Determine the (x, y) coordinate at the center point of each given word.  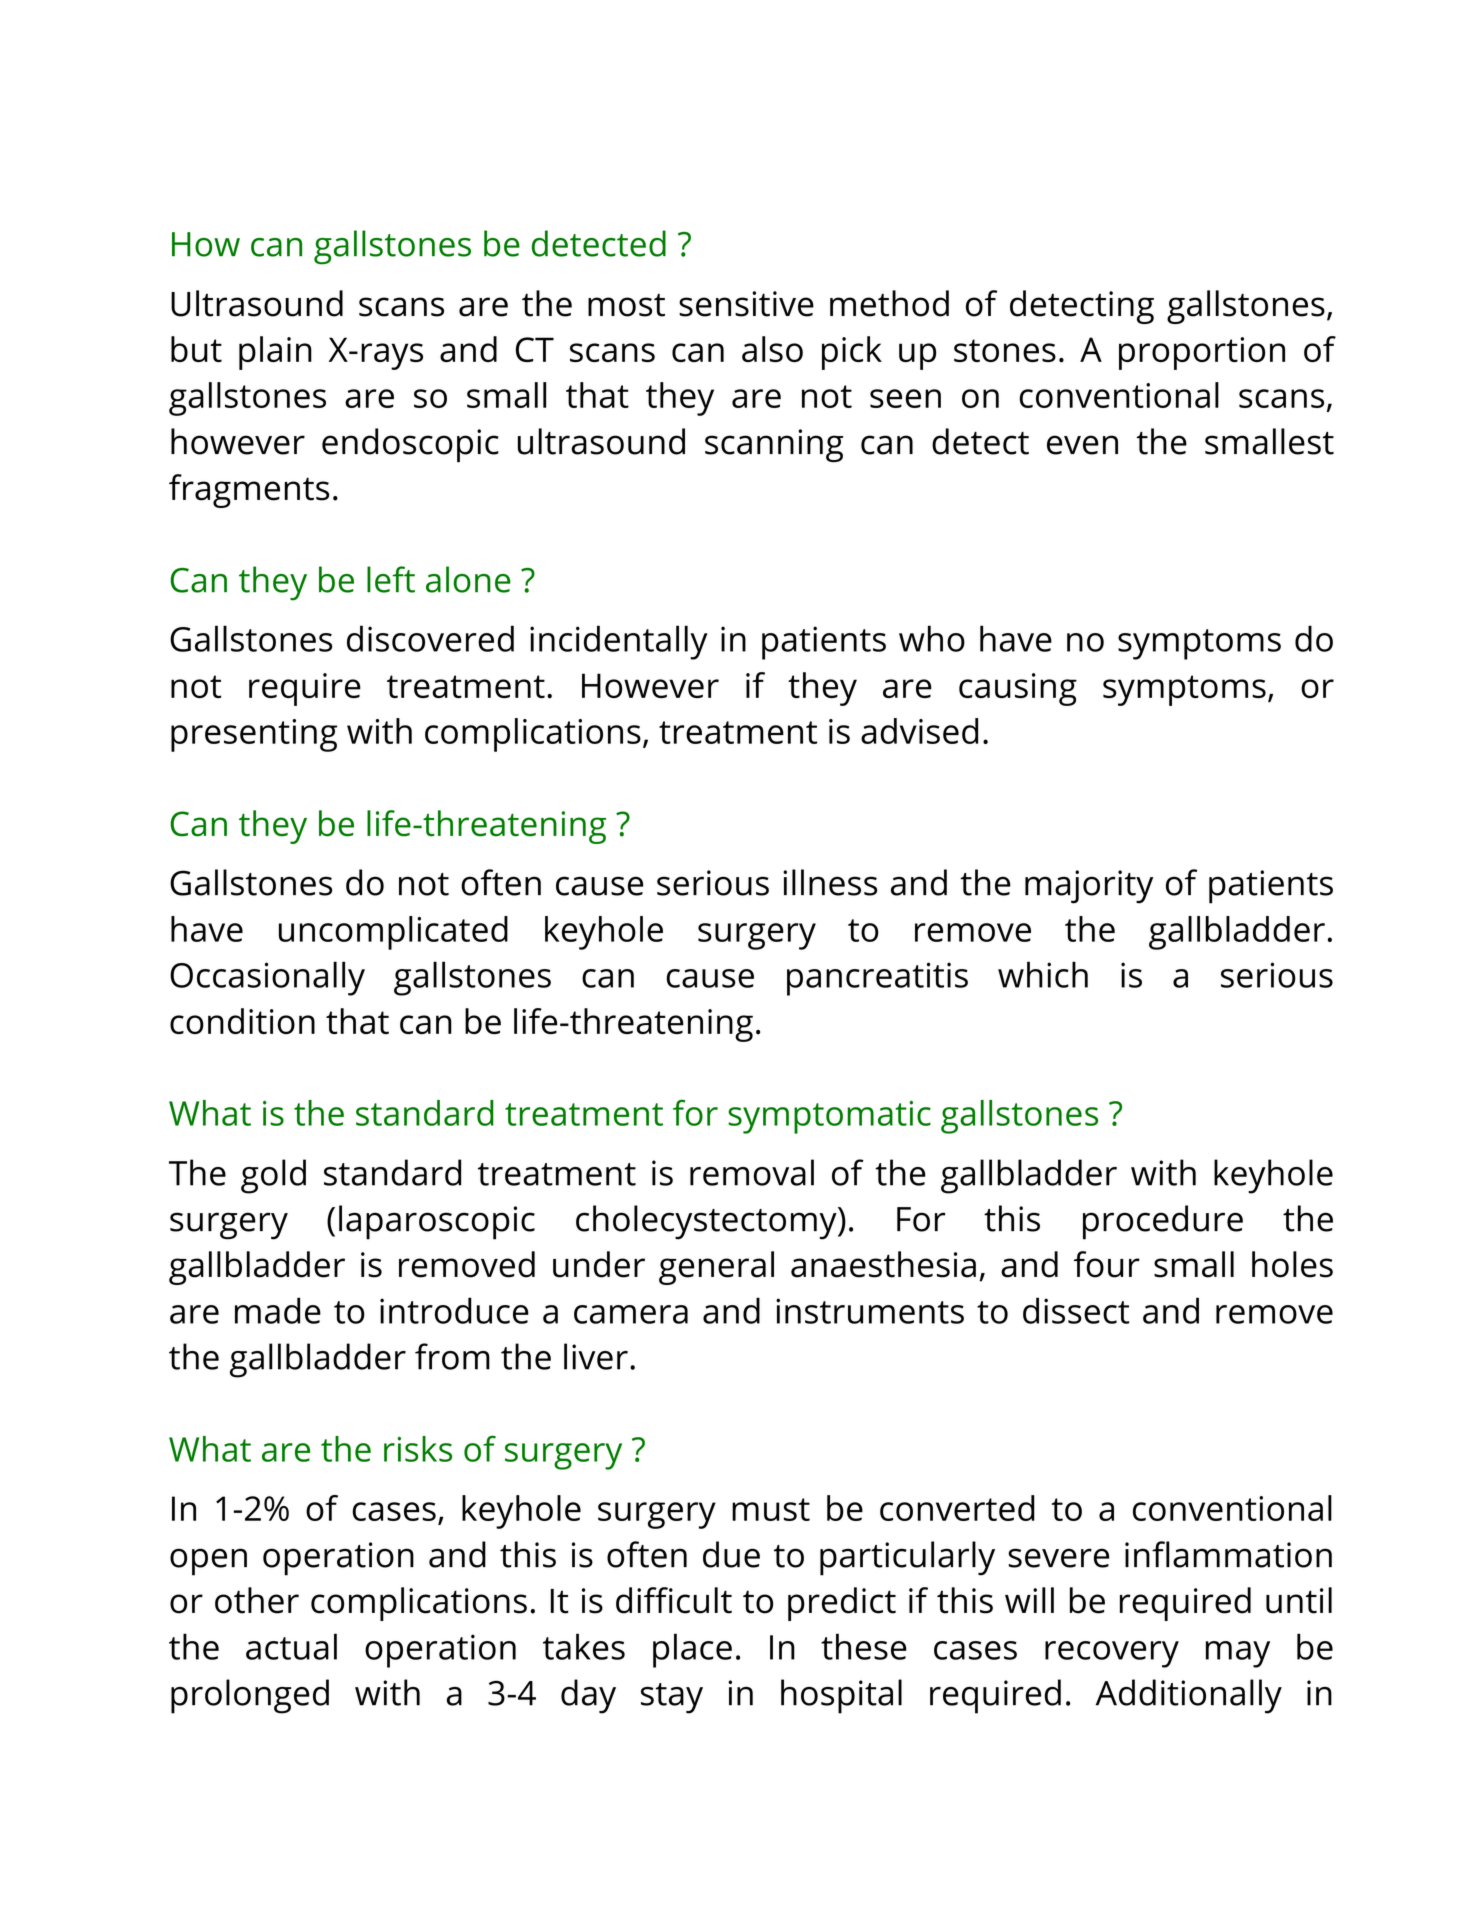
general (716, 1268)
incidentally (619, 642)
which (1043, 974)
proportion (1202, 353)
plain (275, 353)
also (772, 349)
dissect (1076, 1310)
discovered (430, 638)
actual (291, 1646)
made (278, 1310)
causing (1018, 689)
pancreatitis (877, 979)
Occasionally (267, 978)
